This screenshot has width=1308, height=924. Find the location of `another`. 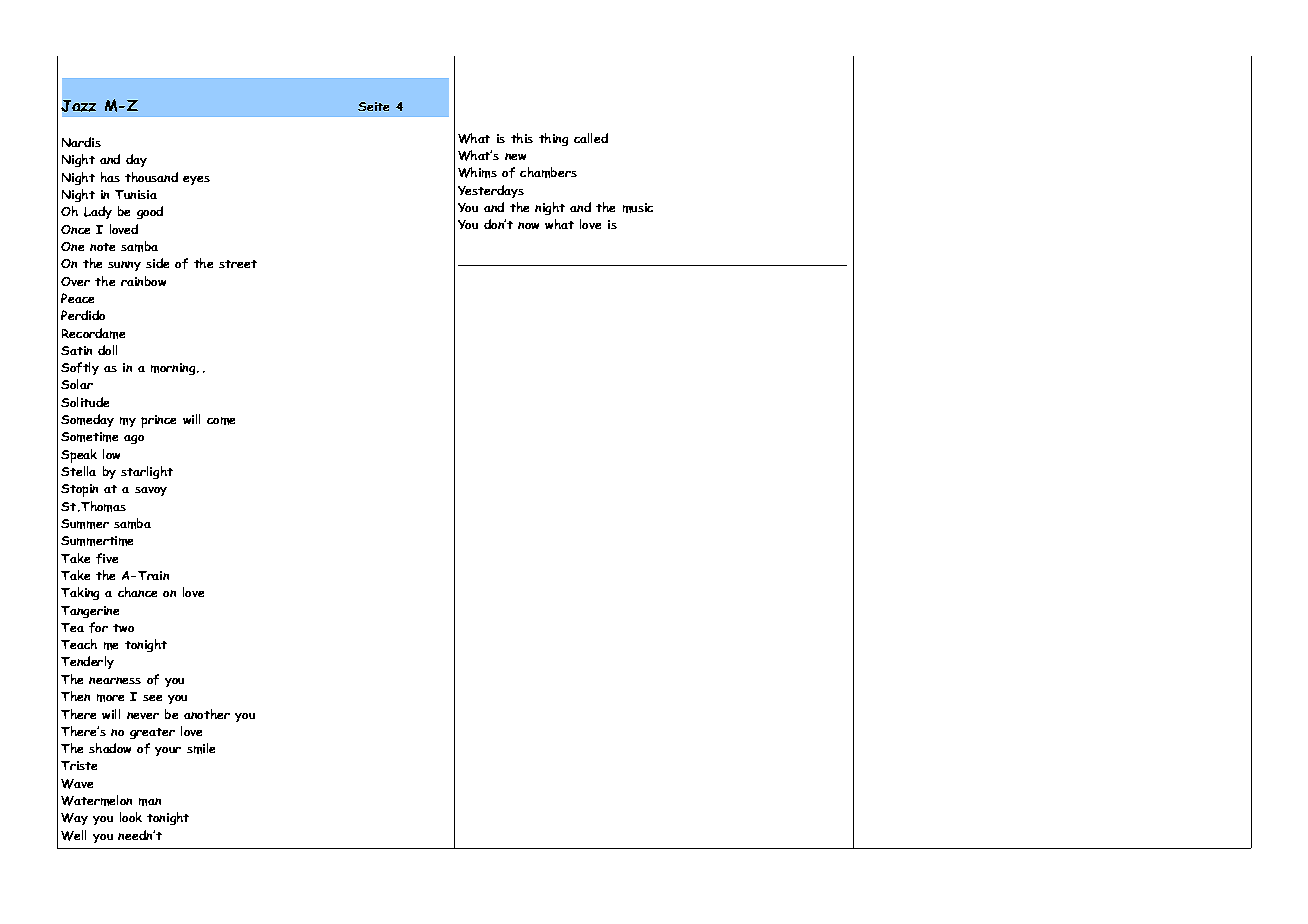

another is located at coordinates (207, 714).
